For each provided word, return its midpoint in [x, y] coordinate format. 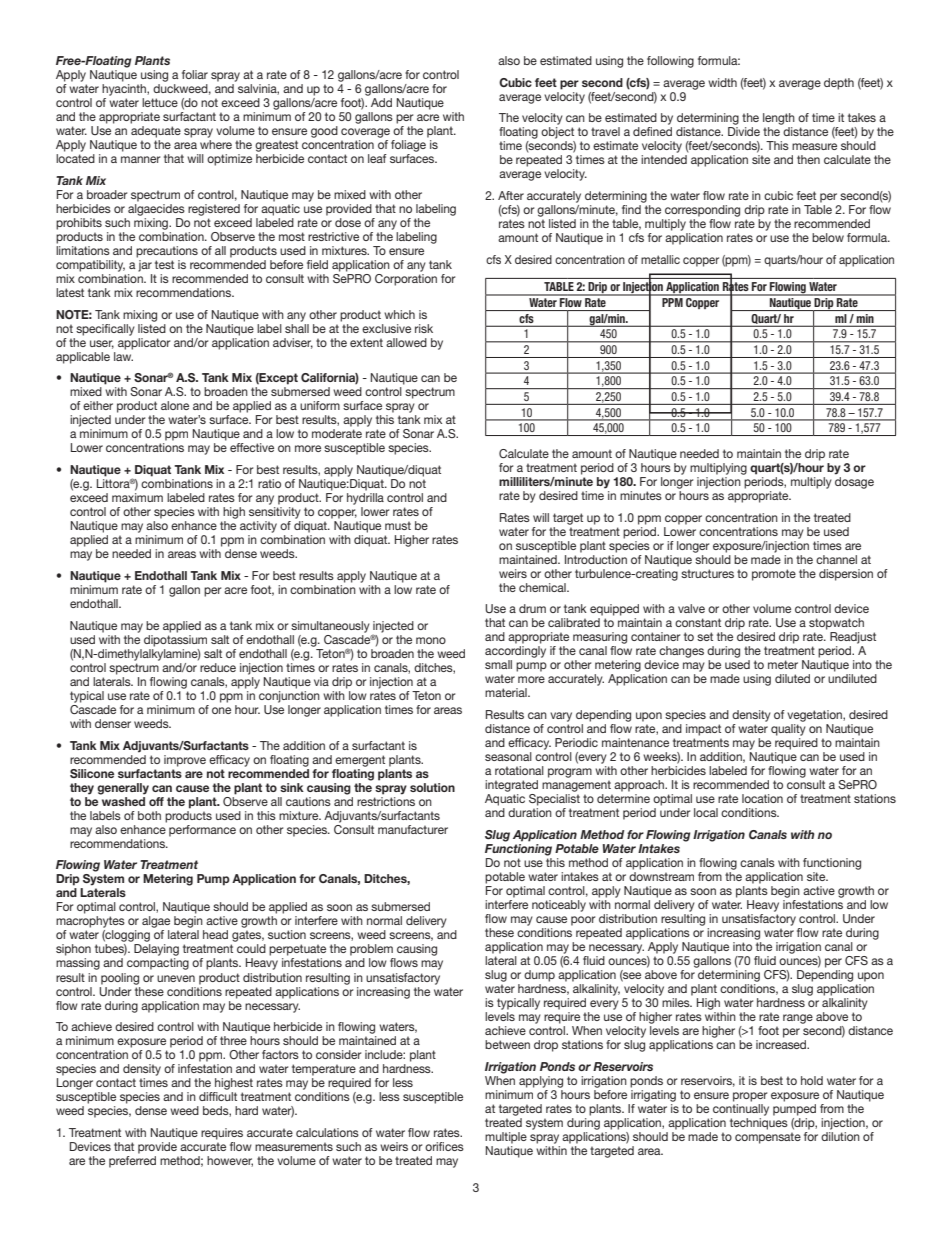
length [779, 120]
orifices [444, 1146]
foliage [408, 146]
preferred [132, 1162]
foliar [195, 74]
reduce [217, 666]
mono [431, 640]
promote [774, 575]
